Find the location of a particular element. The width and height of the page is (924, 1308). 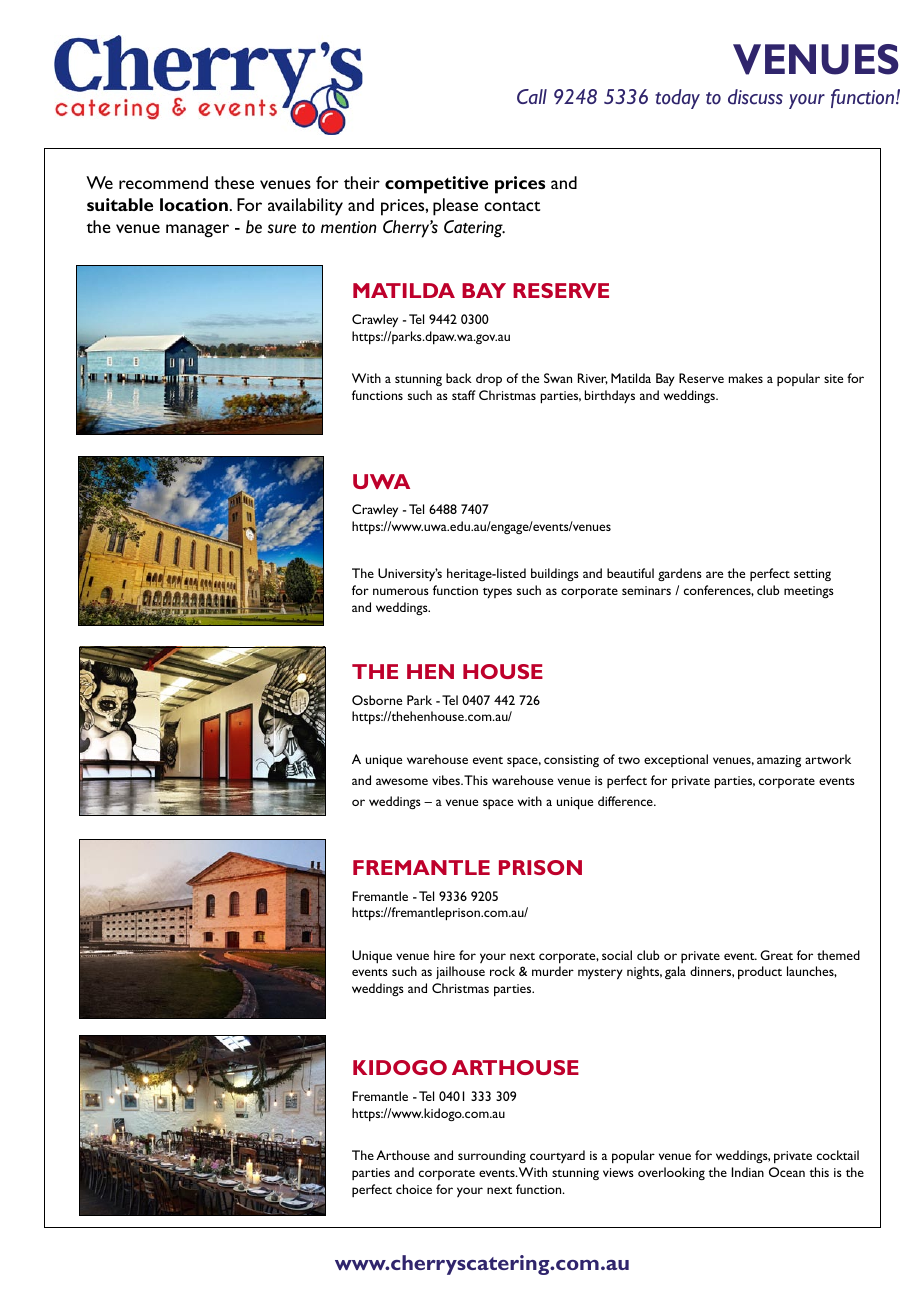

these is located at coordinates (234, 182).
